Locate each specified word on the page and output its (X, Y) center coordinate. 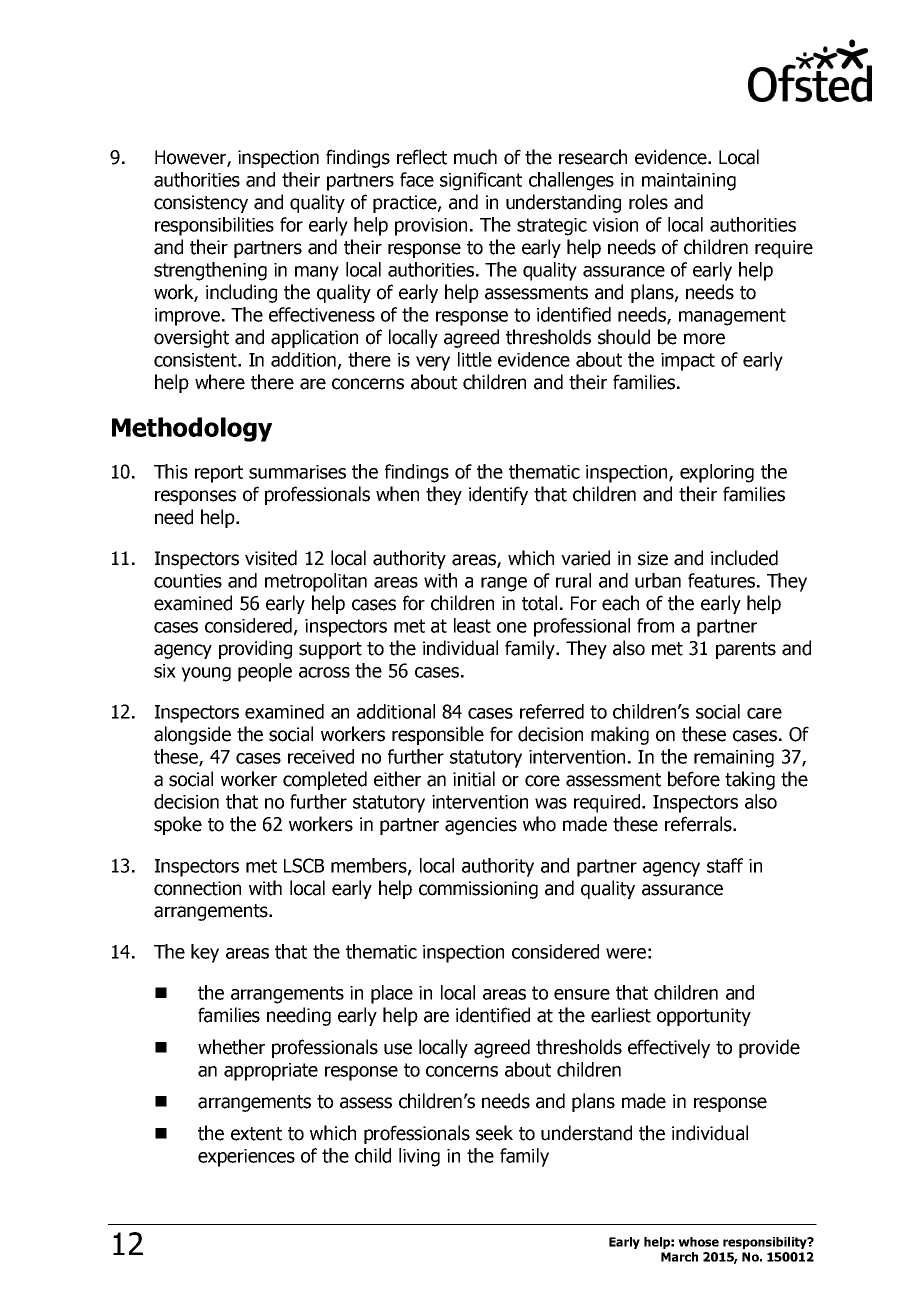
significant (481, 181)
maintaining (689, 182)
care (764, 713)
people (265, 672)
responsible (438, 735)
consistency (201, 204)
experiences (246, 1158)
